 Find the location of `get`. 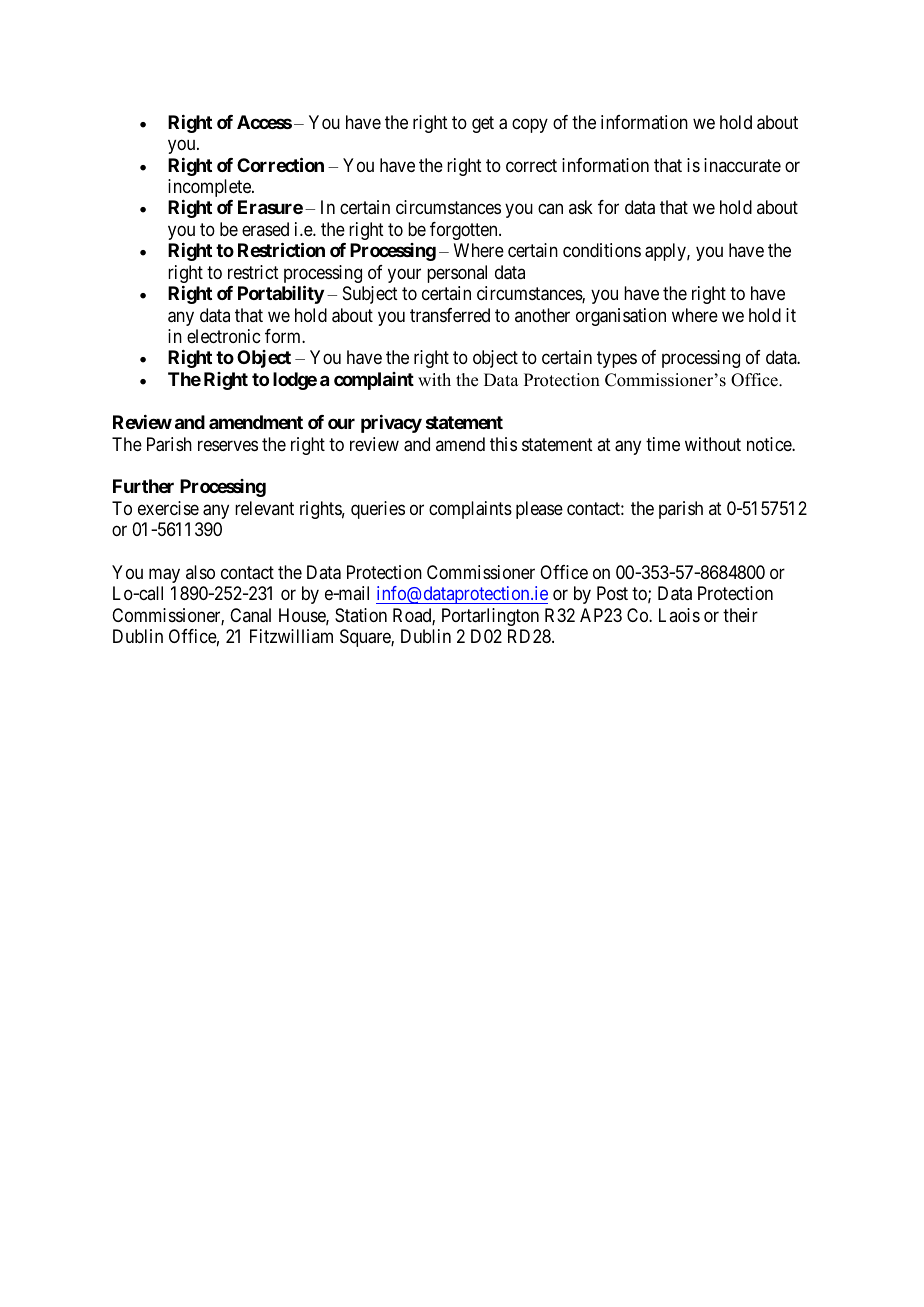

get is located at coordinates (483, 124).
